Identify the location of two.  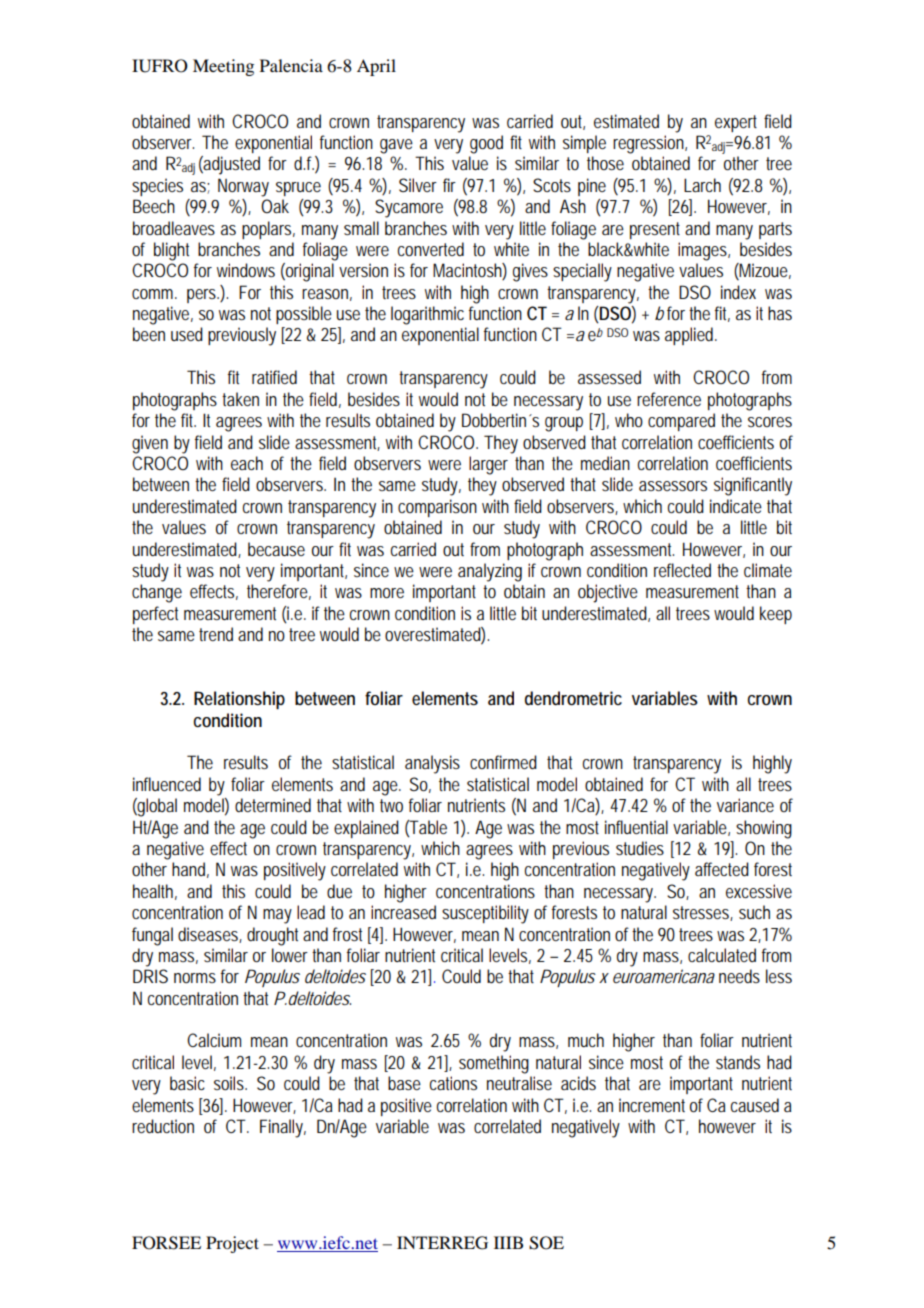
(391, 805).
